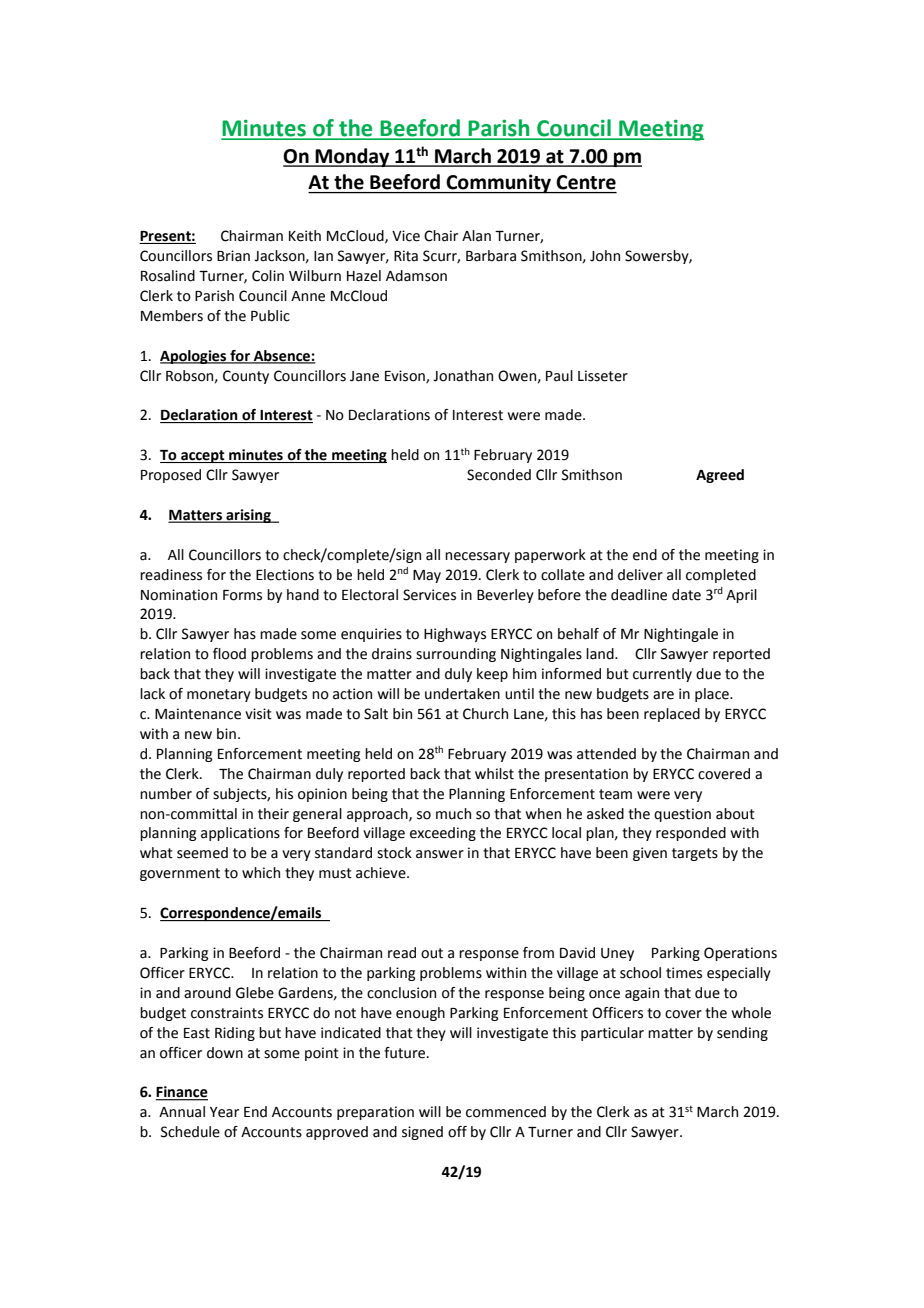 The height and width of the screenshot is (1308, 924). What do you see at coordinates (248, 516) in the screenshot?
I see `arising` at bounding box center [248, 516].
